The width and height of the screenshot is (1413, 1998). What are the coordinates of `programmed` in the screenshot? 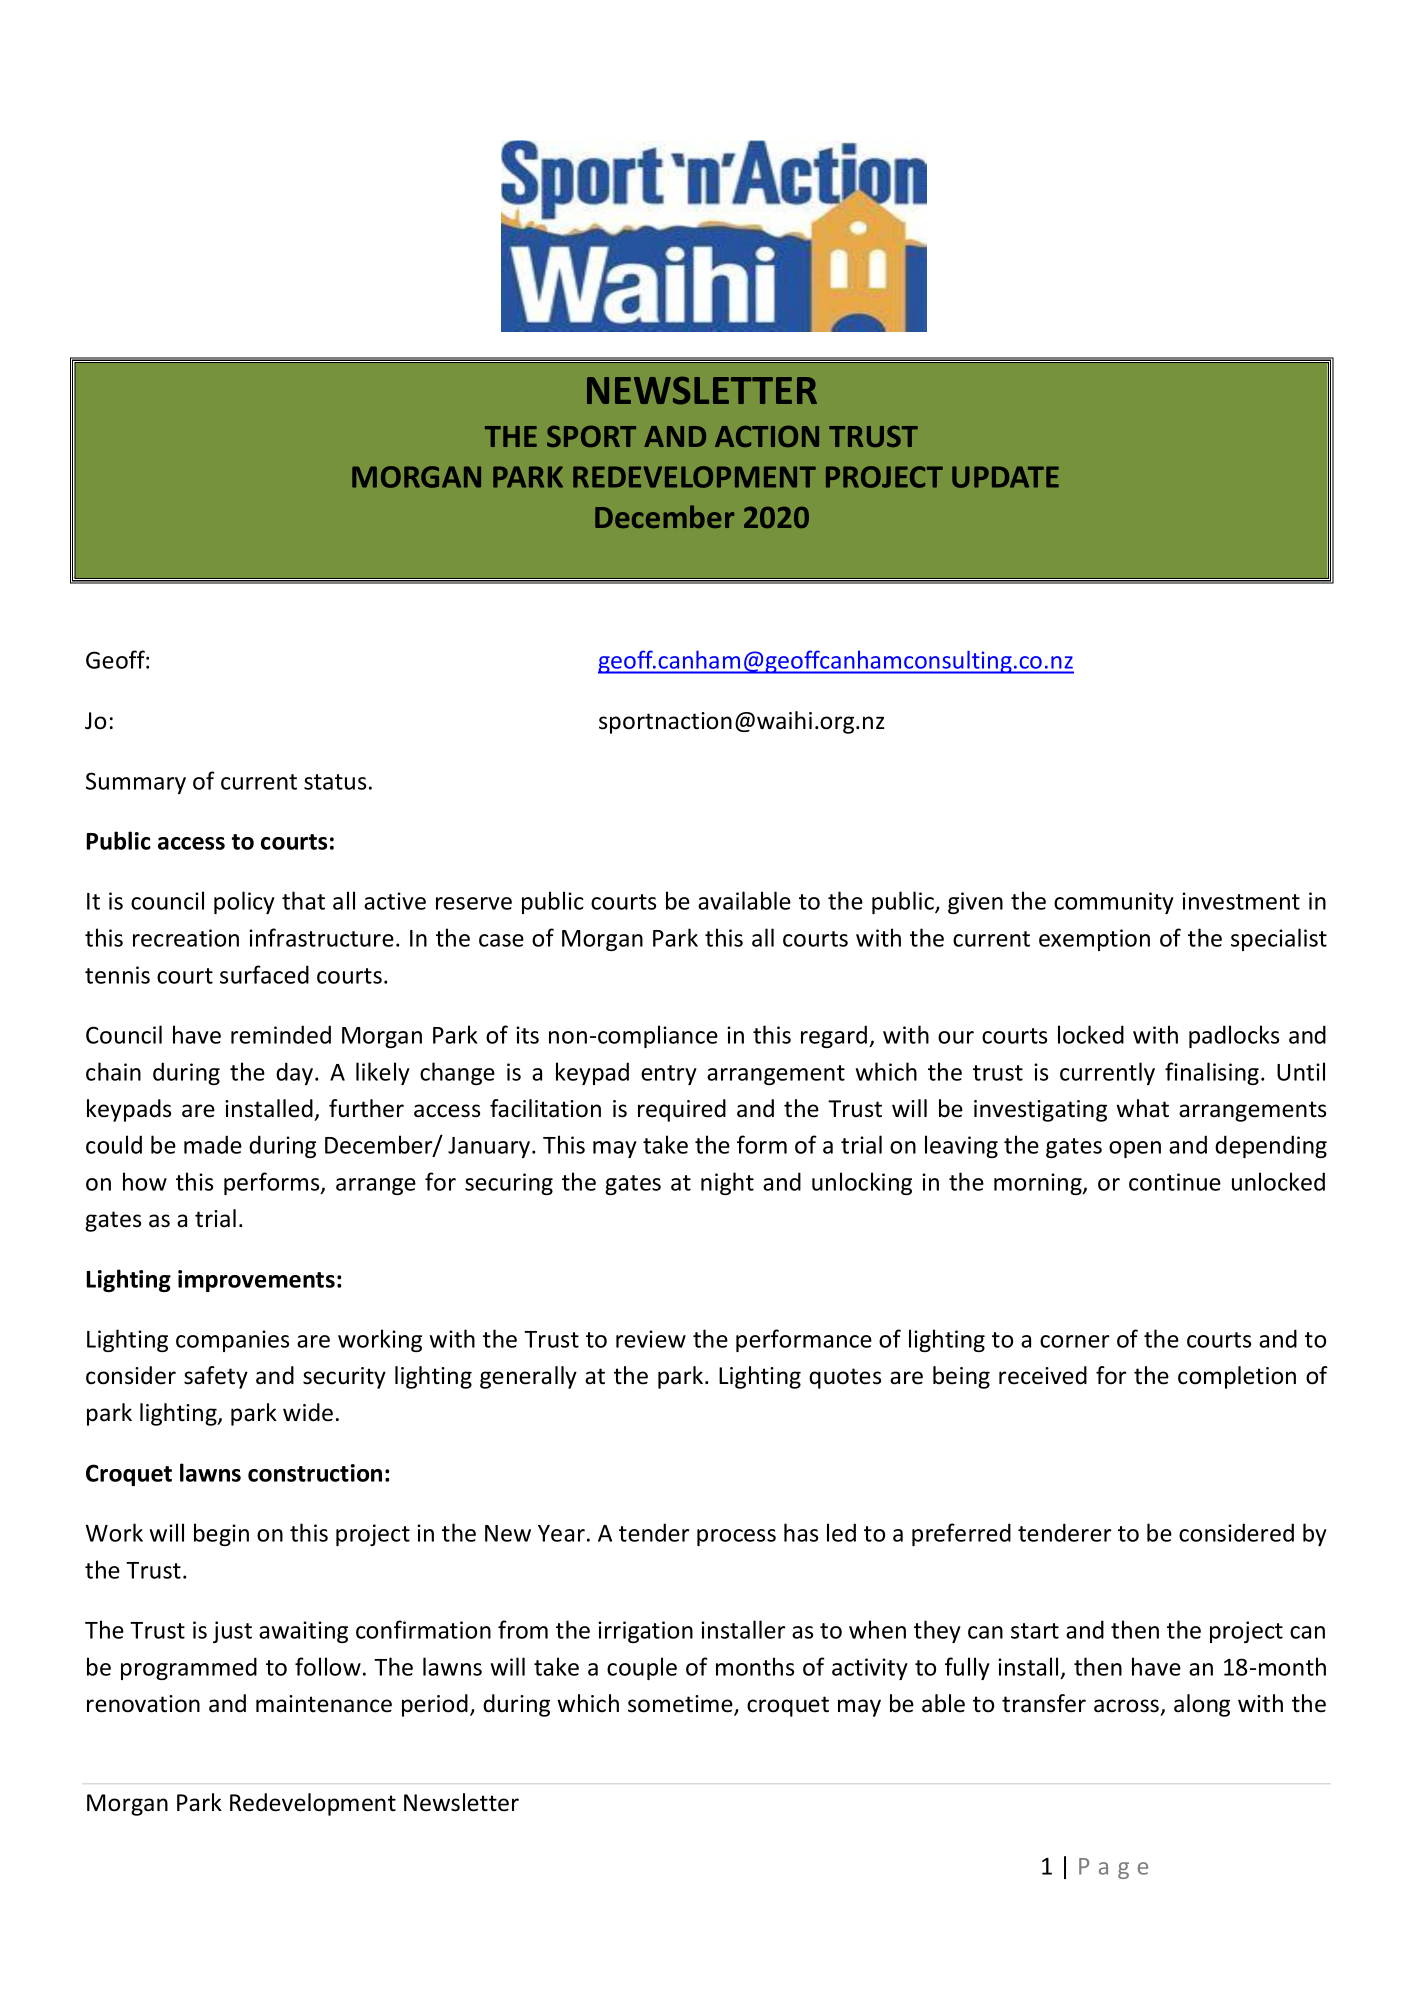 It's located at (189, 1668).
